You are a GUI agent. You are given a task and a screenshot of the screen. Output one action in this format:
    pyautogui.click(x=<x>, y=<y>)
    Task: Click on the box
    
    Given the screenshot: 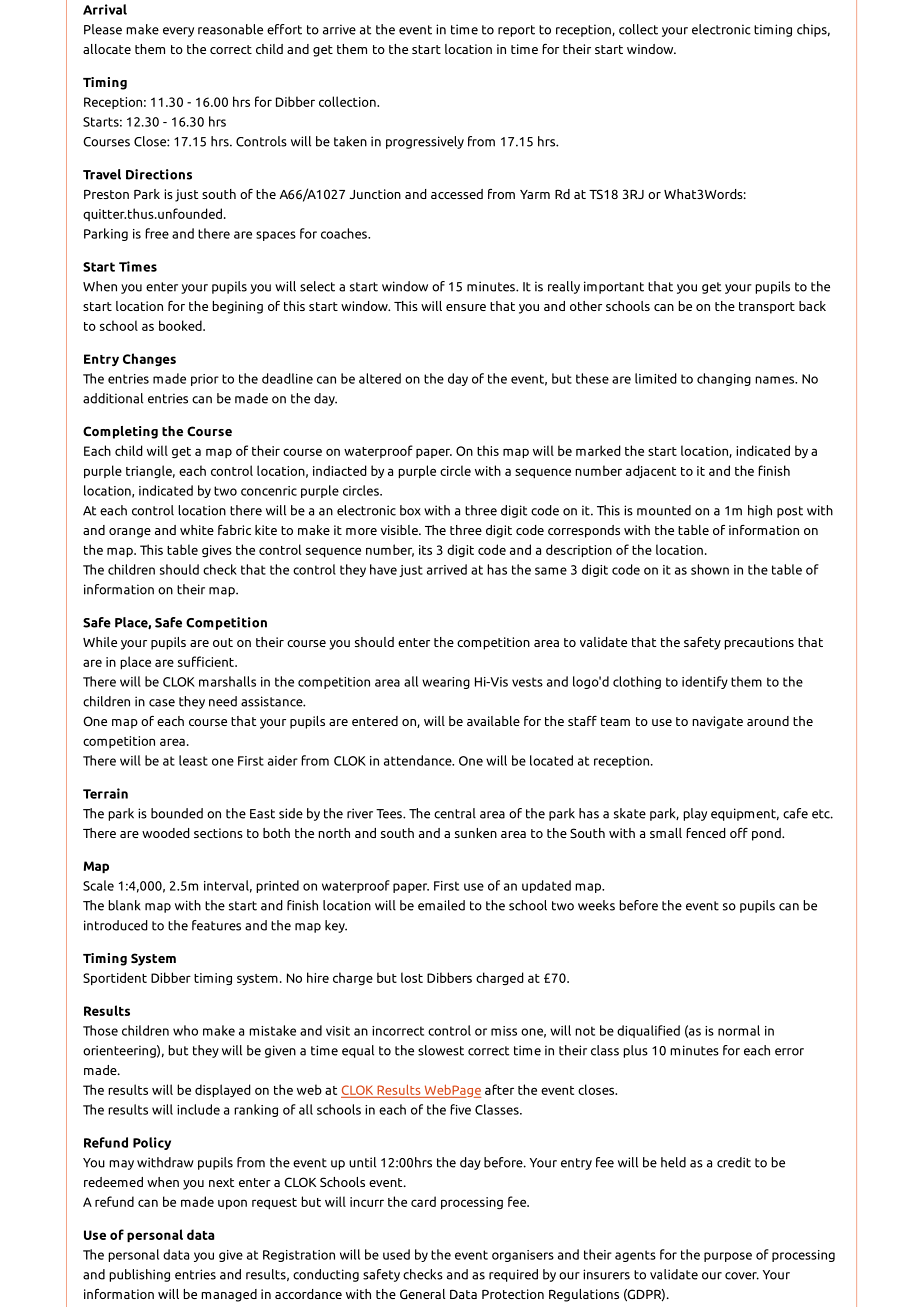 What is the action you would take?
    pyautogui.click(x=410, y=510)
